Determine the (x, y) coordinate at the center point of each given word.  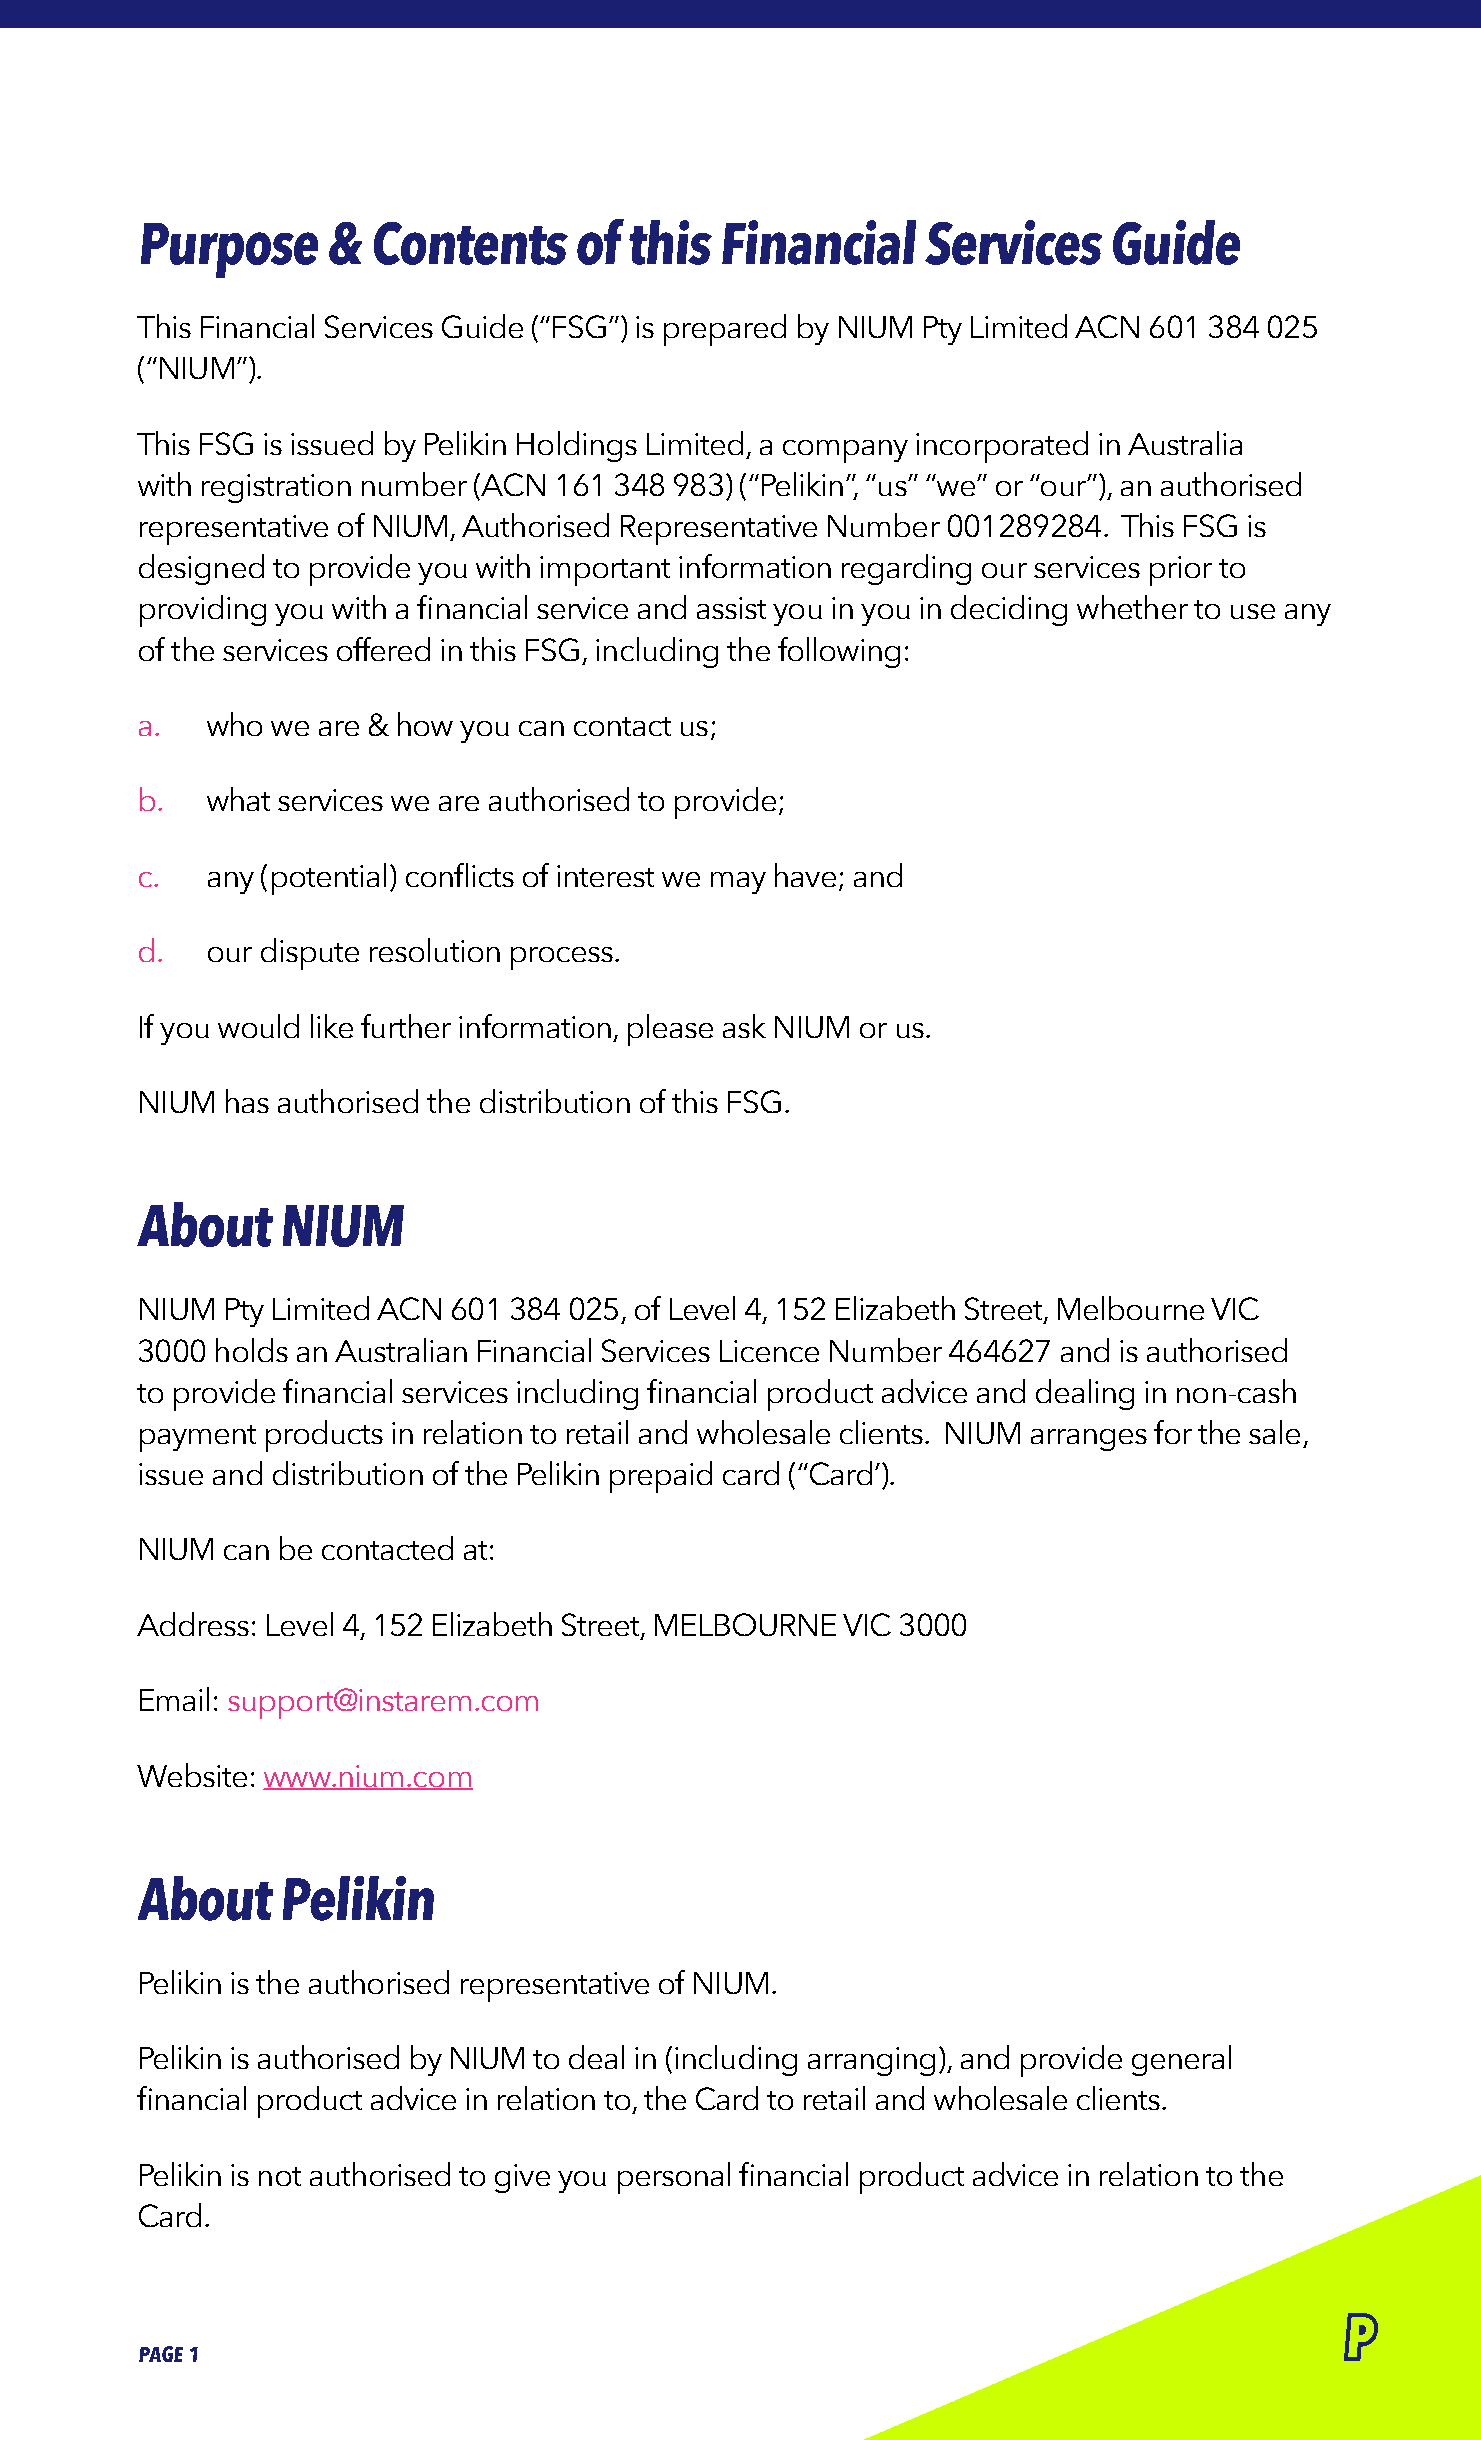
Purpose (229, 250)
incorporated (1002, 447)
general (1181, 2060)
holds (252, 1350)
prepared (725, 330)
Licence (769, 1351)
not (280, 2176)
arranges (1089, 1440)
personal (674, 2178)
